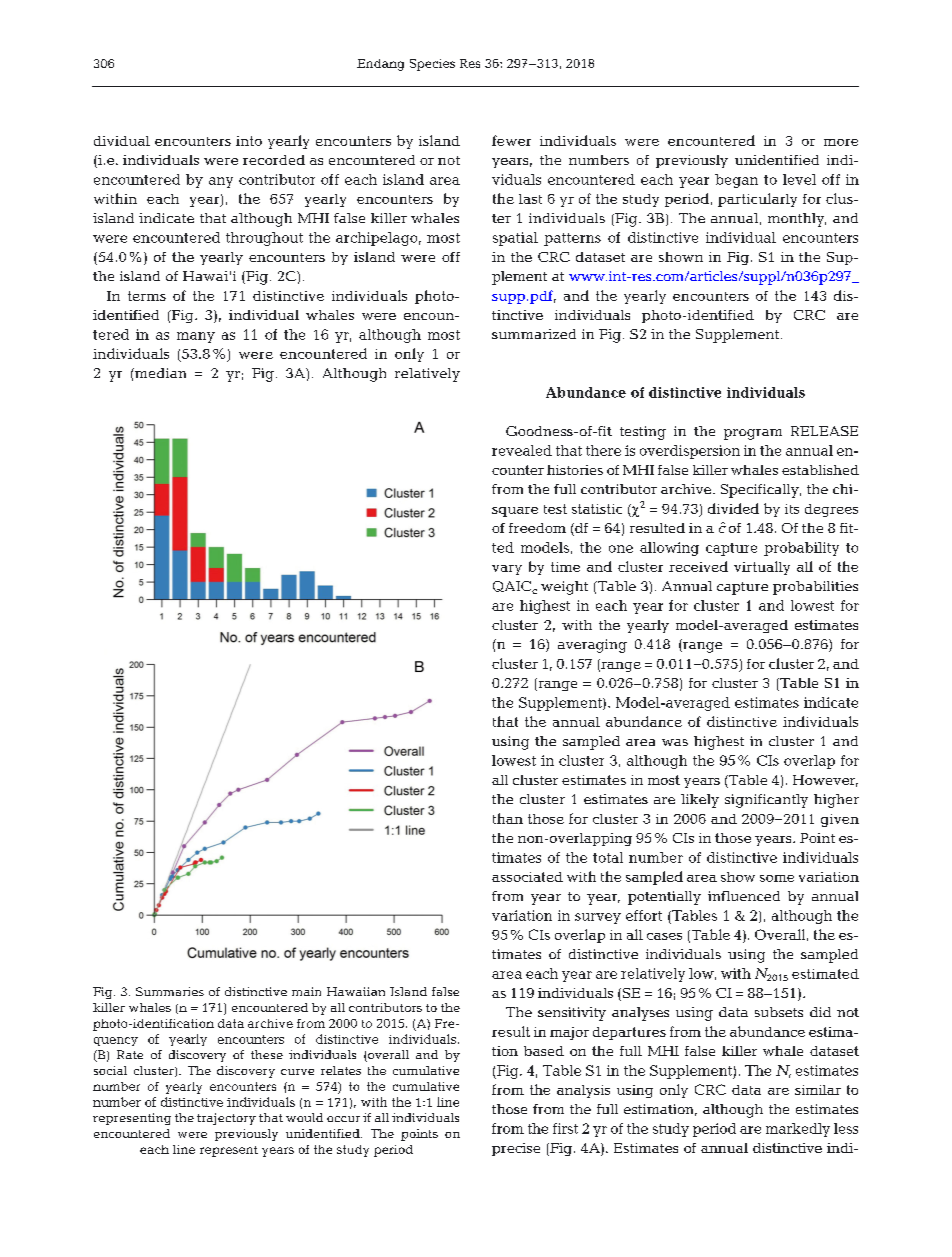 The width and height of the image is (952, 1257). Describe the element at coordinates (744, 896) in the image. I see `influenced` at that location.
